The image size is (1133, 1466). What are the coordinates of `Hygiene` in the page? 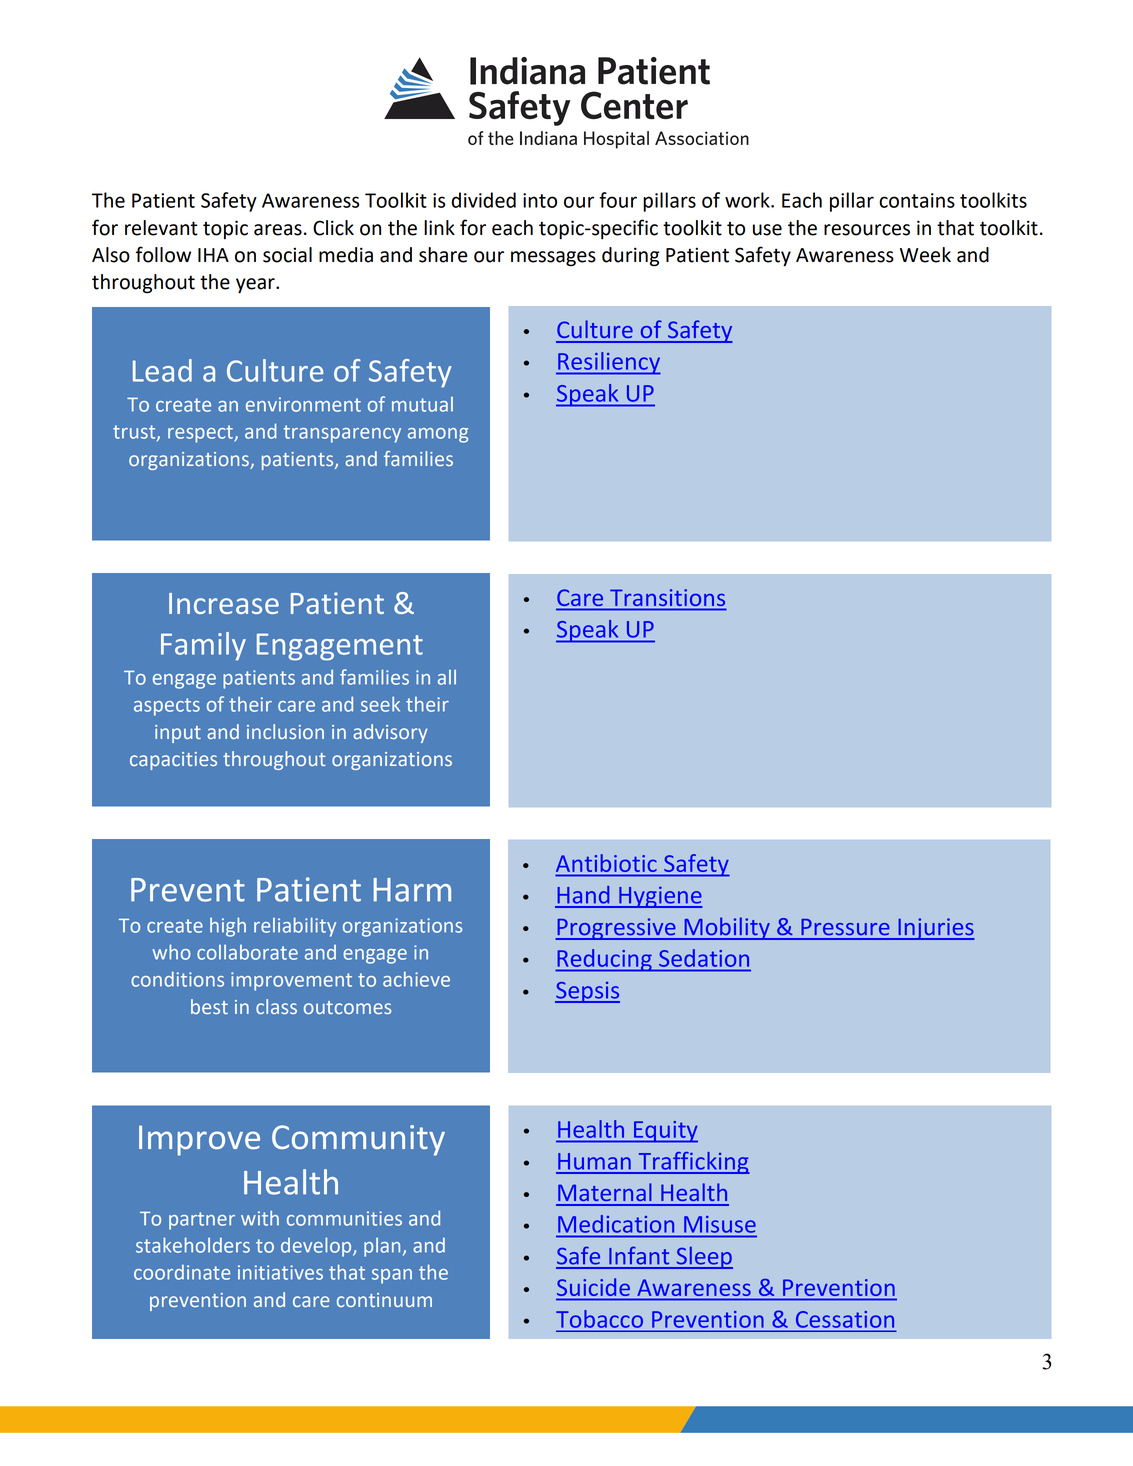 It's located at (660, 897).
